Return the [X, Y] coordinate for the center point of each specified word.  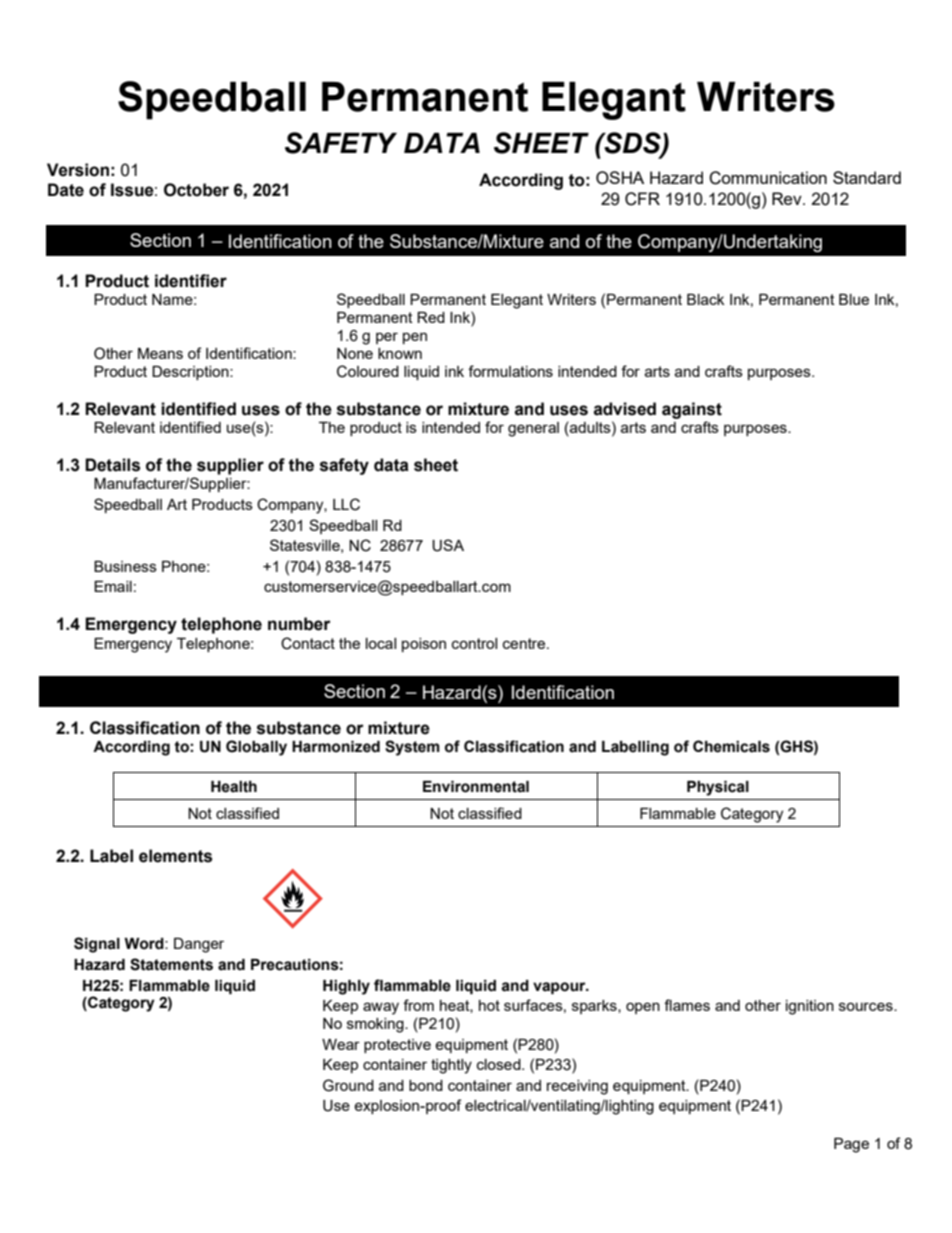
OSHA [620, 178]
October [196, 190]
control [474, 643]
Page [851, 1145]
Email [113, 586]
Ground [348, 1085]
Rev [788, 198]
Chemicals [731, 746]
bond [426, 1085]
